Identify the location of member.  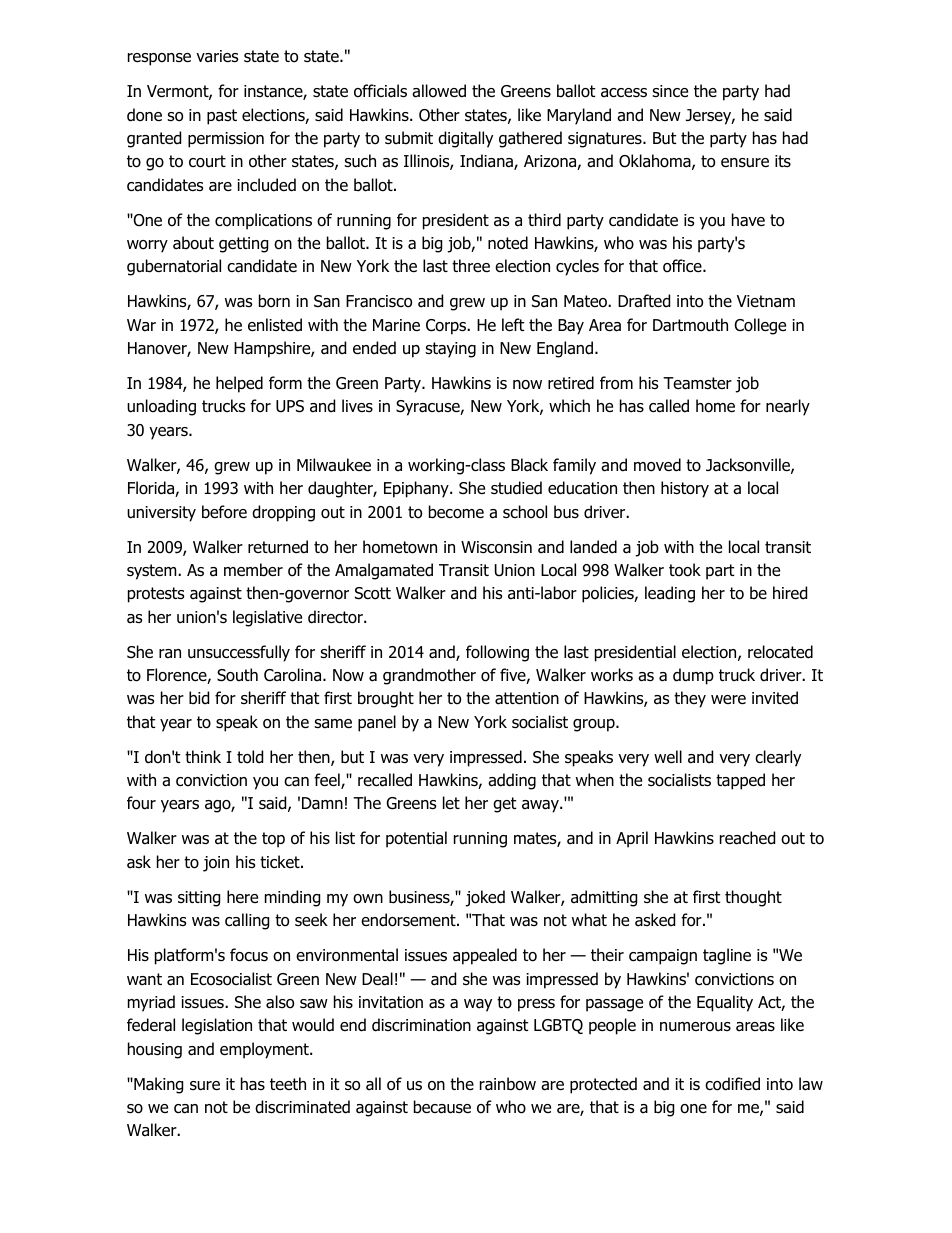
(253, 570).
